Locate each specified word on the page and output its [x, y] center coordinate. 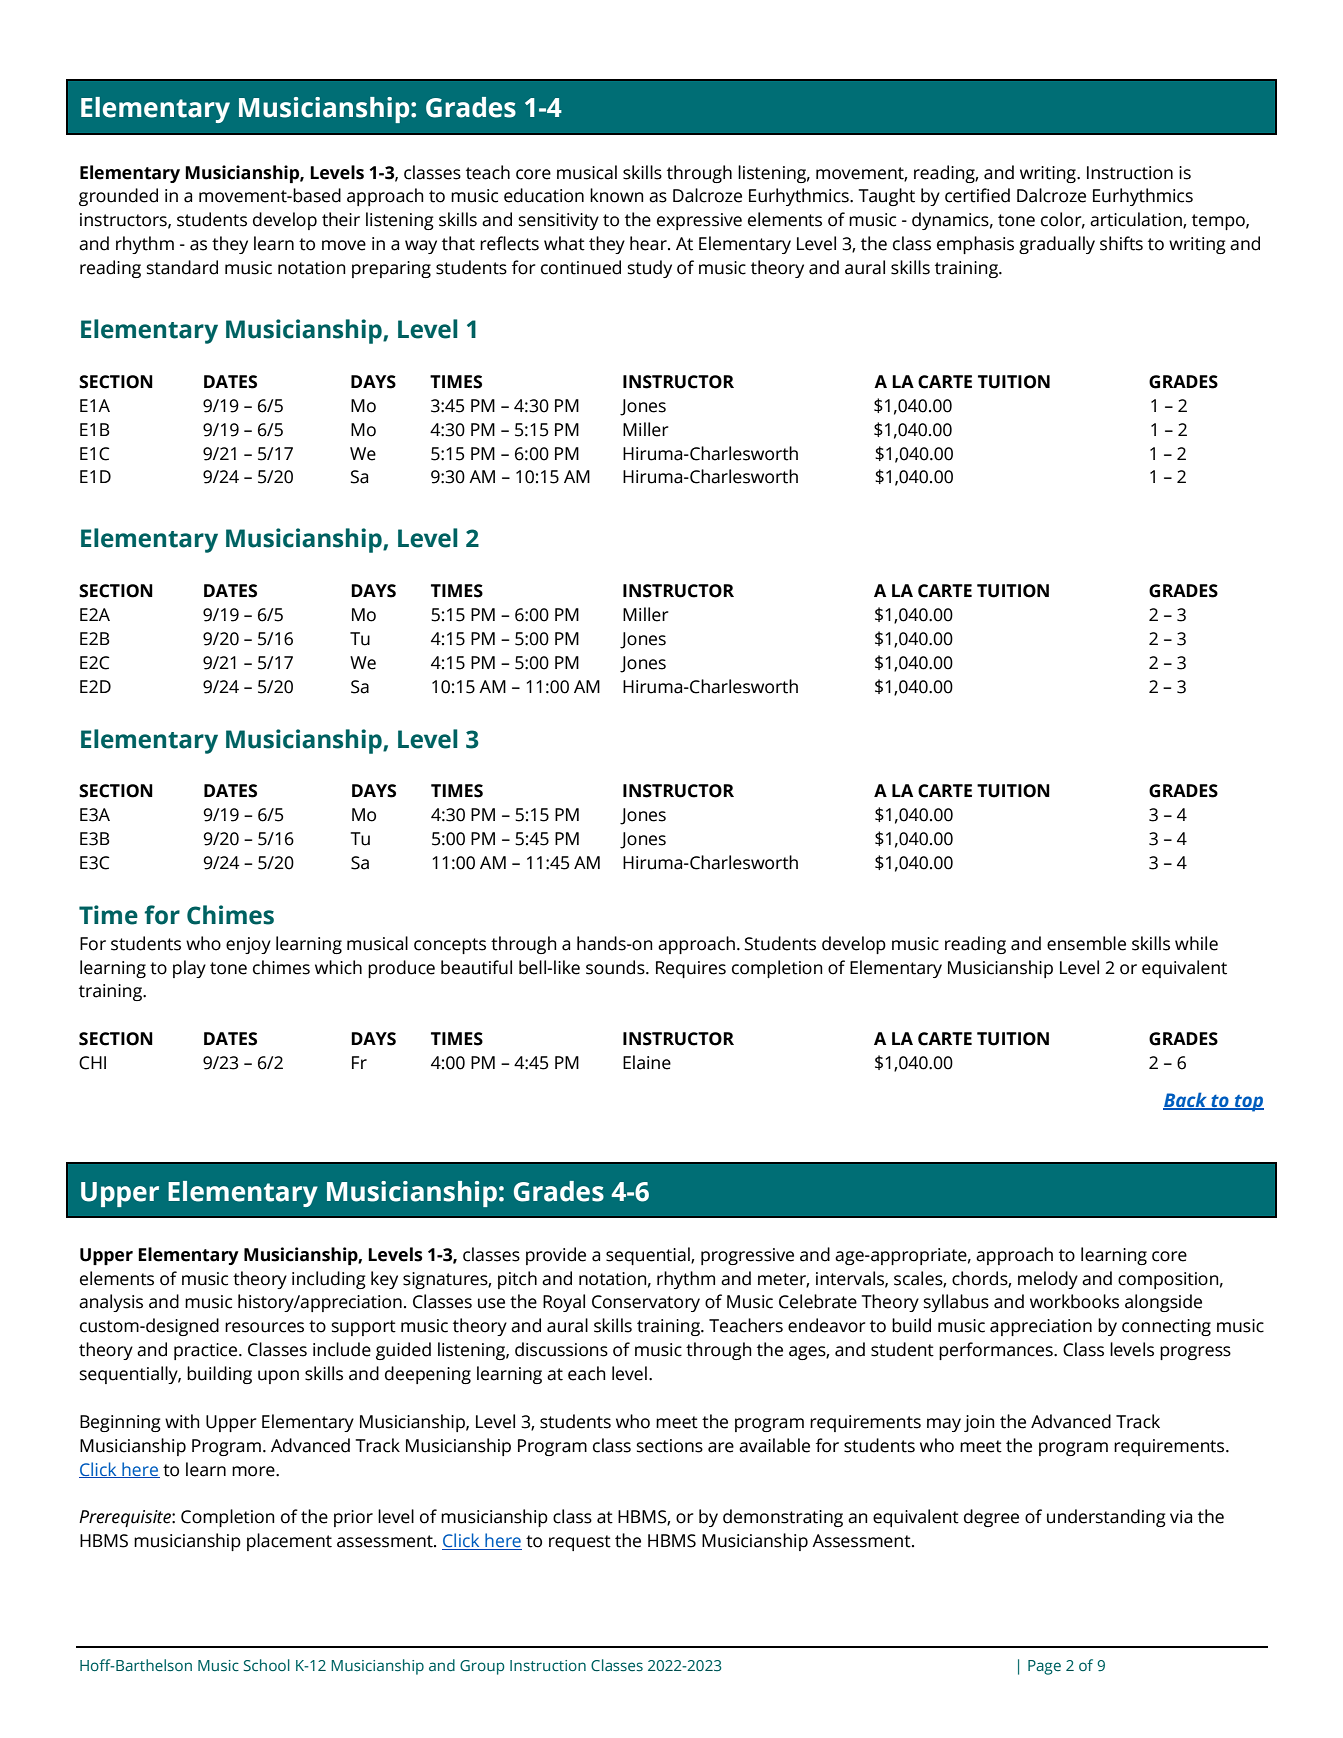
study [650, 269]
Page [1044, 1667]
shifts [1121, 243]
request [580, 1543]
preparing [391, 269]
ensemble [1086, 943]
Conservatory [646, 1303]
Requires [691, 969]
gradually [1057, 245]
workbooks [1074, 1301]
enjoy [248, 945]
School [267, 1665]
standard [182, 267]
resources [264, 1327]
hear [649, 243]
